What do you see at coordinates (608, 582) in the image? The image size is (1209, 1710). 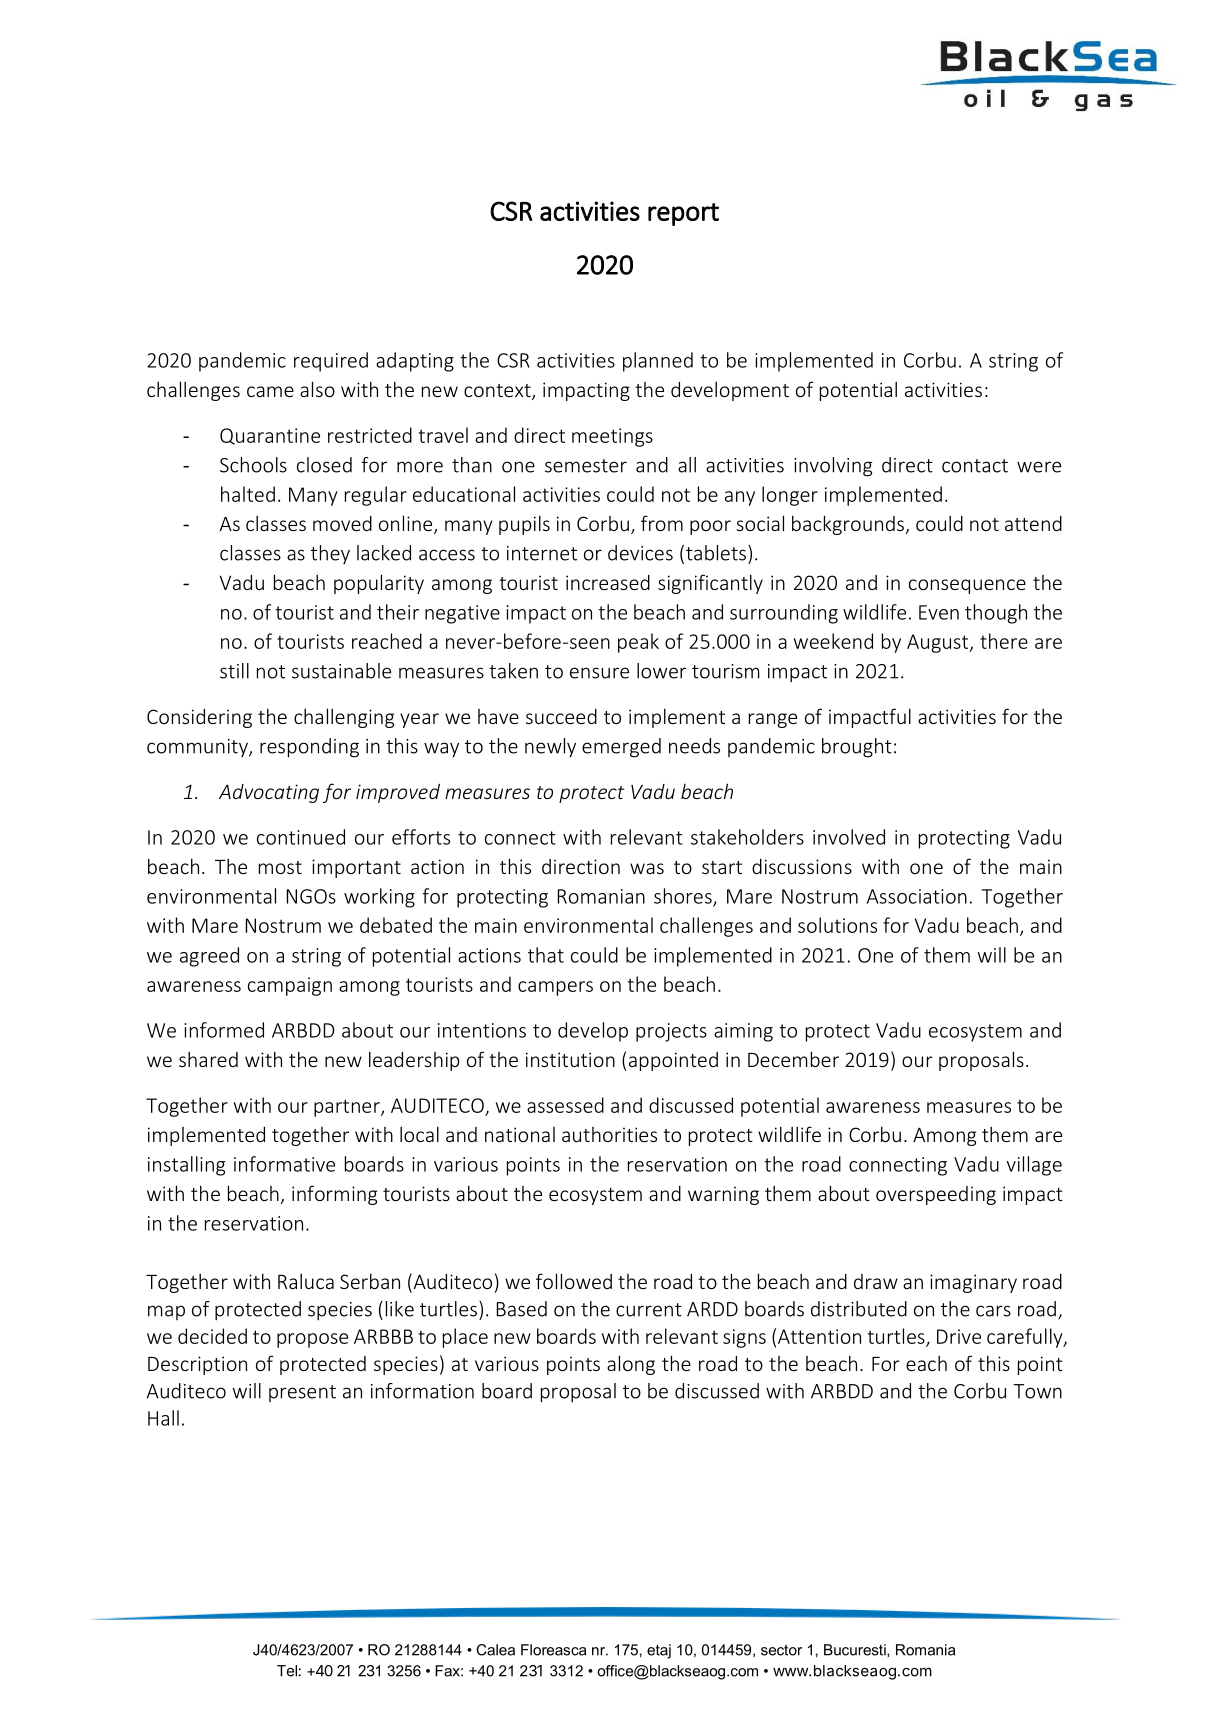 I see `increased` at bounding box center [608, 582].
